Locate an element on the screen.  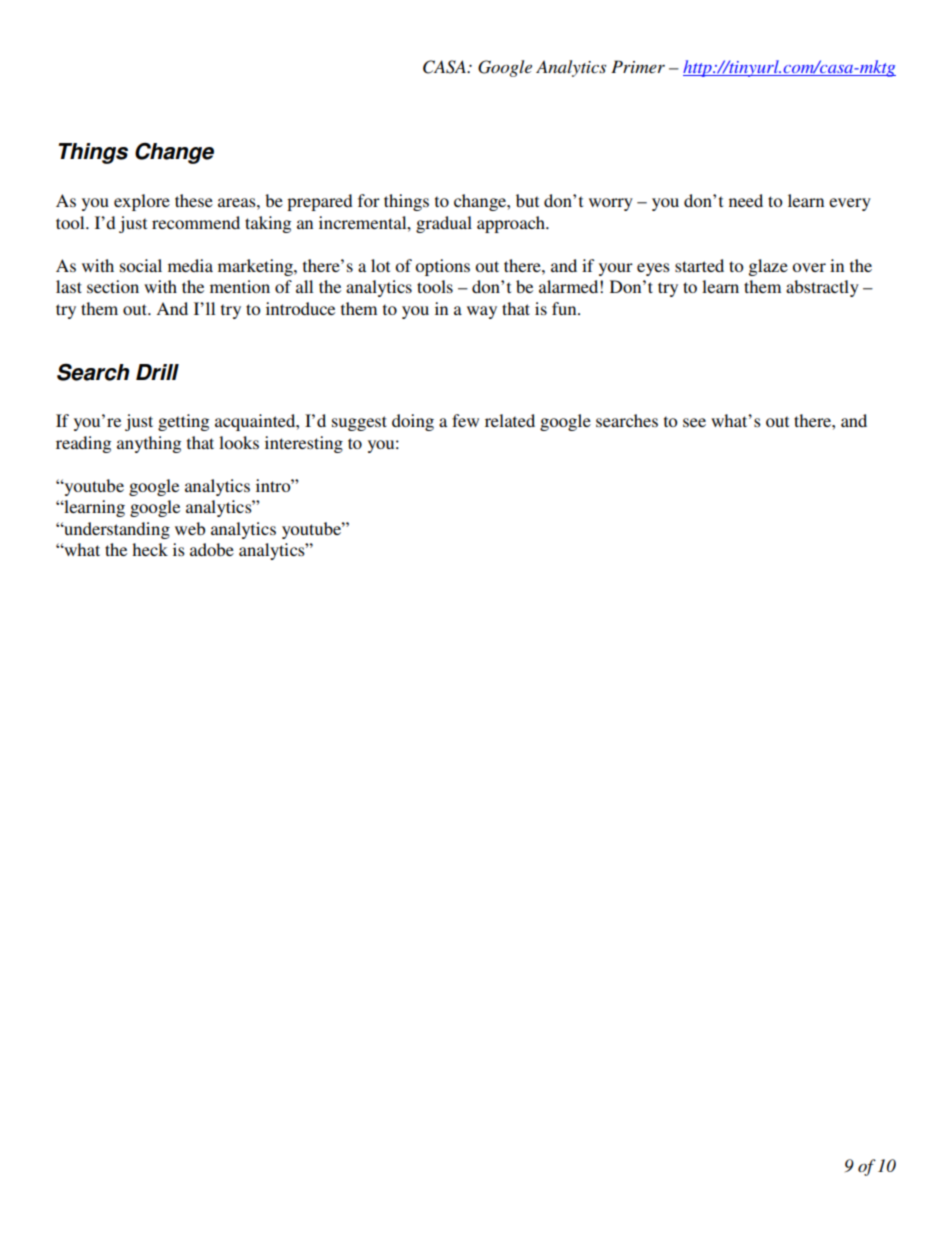
need is located at coordinates (746, 200).
